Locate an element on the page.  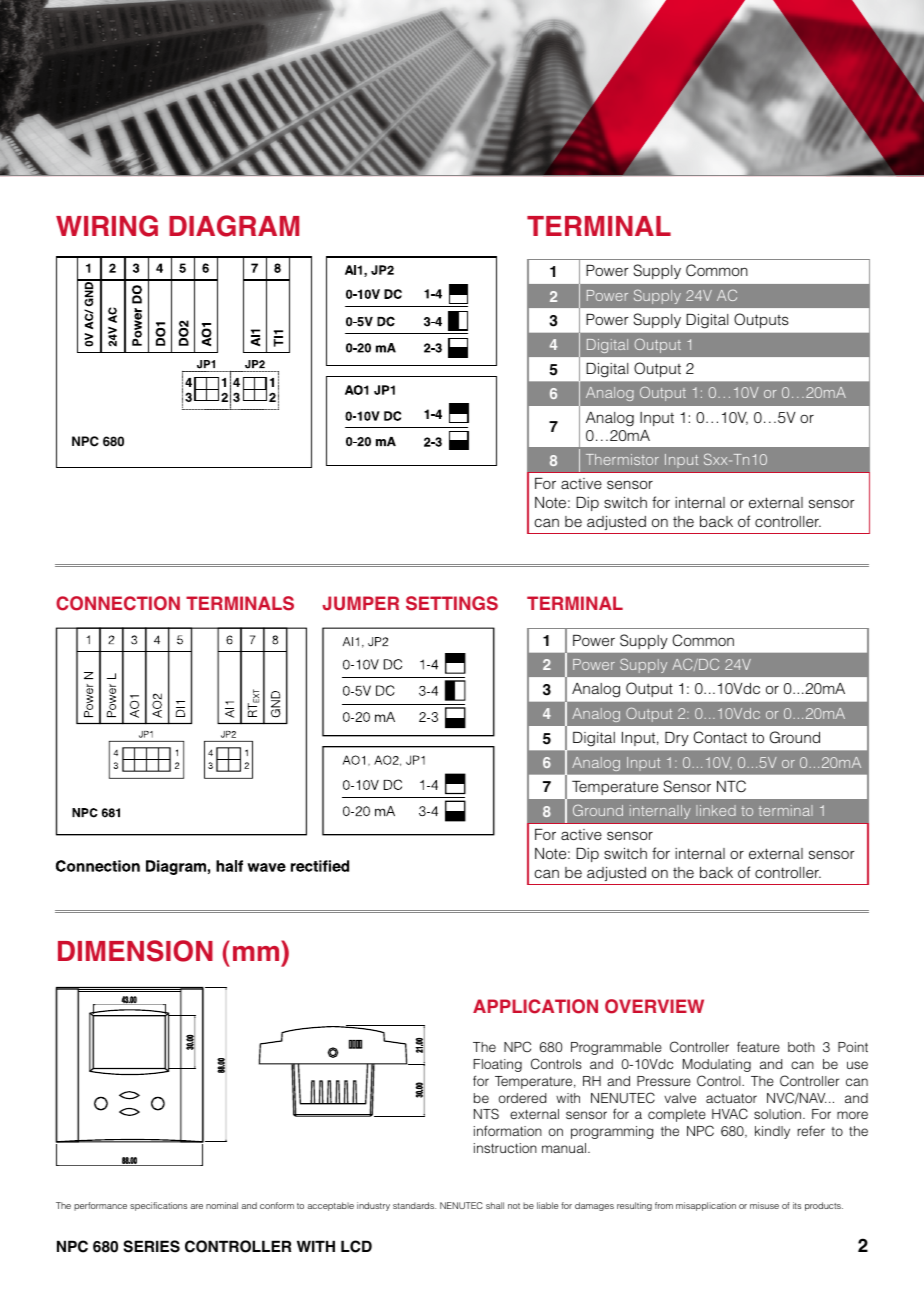
Contact is located at coordinates (720, 737).
